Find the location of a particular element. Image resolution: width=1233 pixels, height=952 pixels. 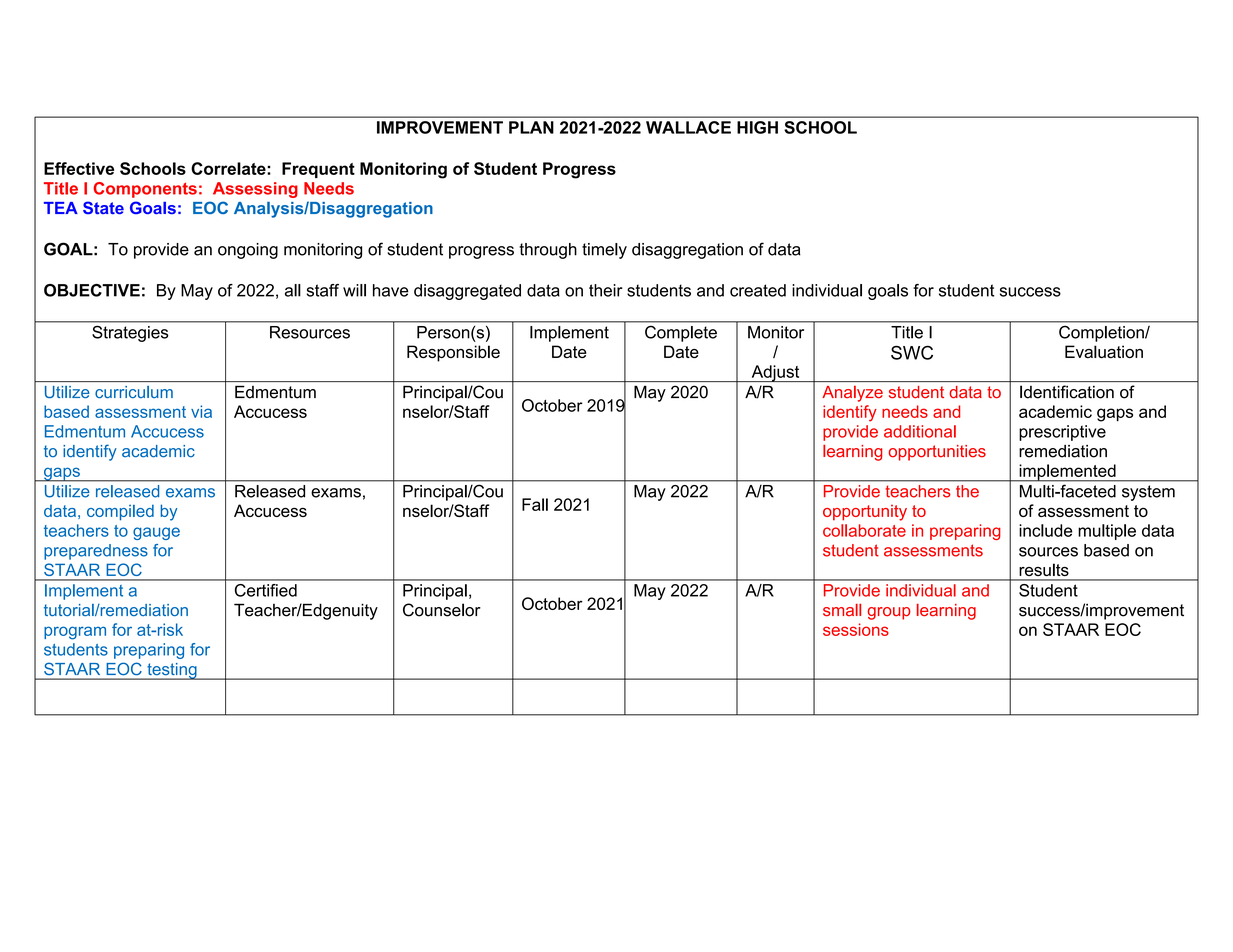

Evaluation is located at coordinates (1104, 351).
